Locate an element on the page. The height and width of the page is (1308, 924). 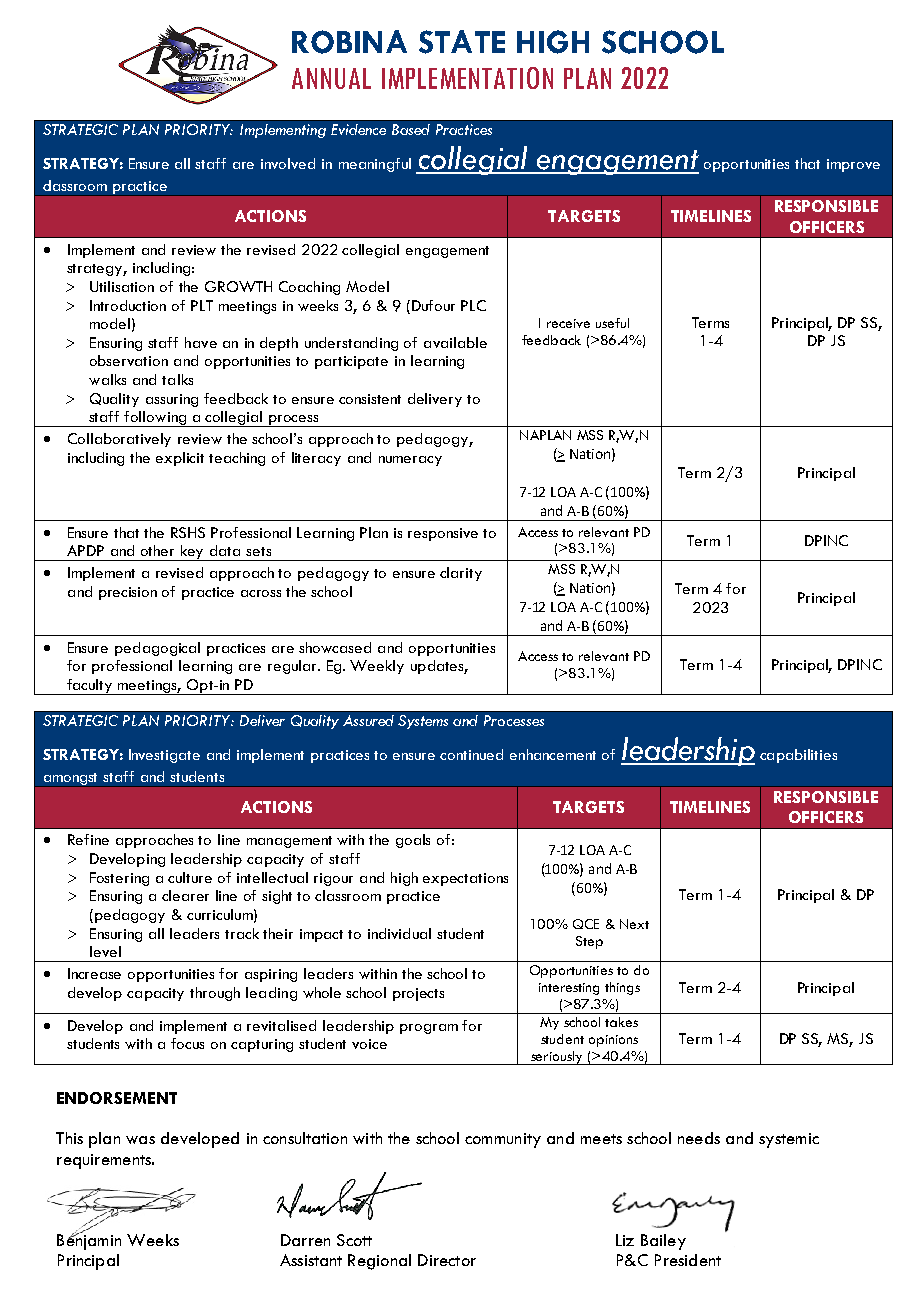
useful is located at coordinates (612, 323).
